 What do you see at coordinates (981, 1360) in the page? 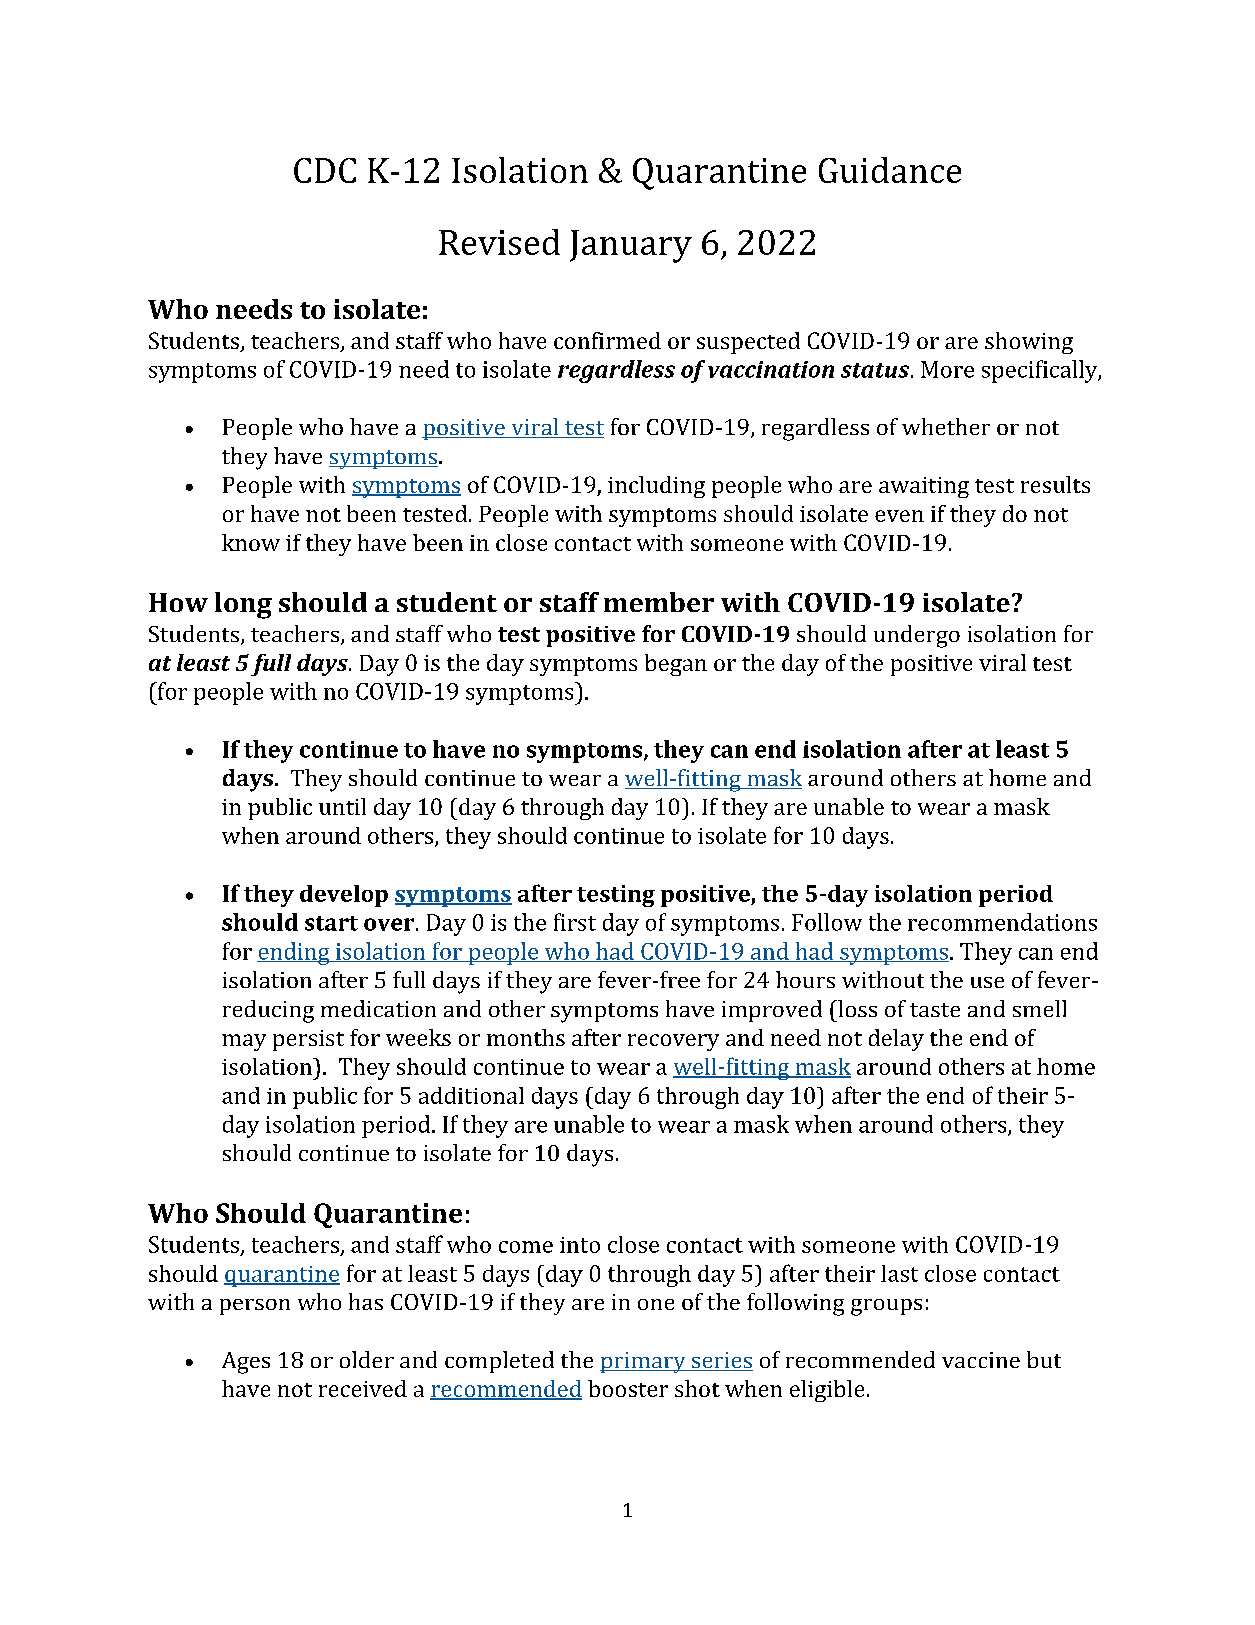
I see `vaccine` at bounding box center [981, 1360].
